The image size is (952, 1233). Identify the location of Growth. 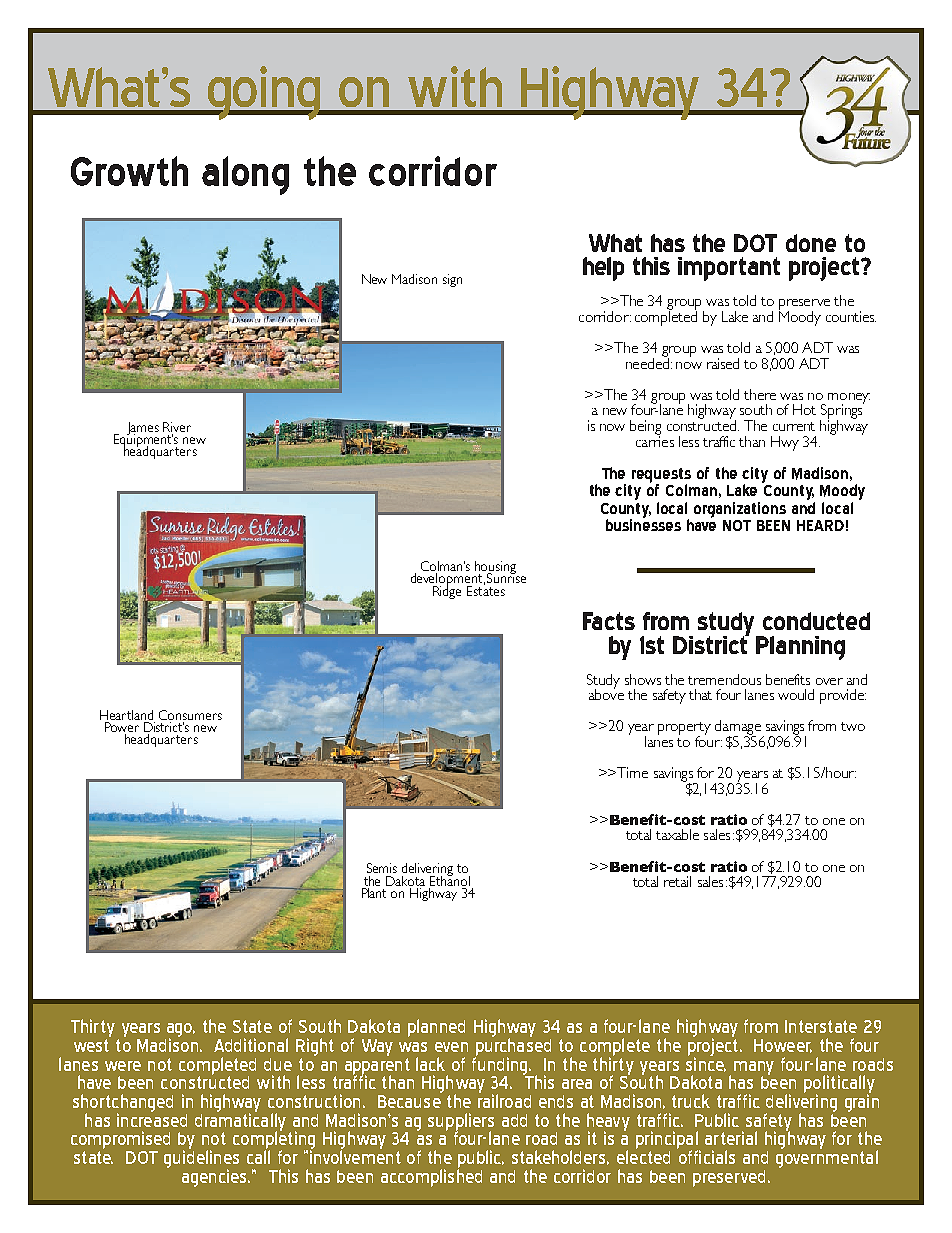
(129, 171).
